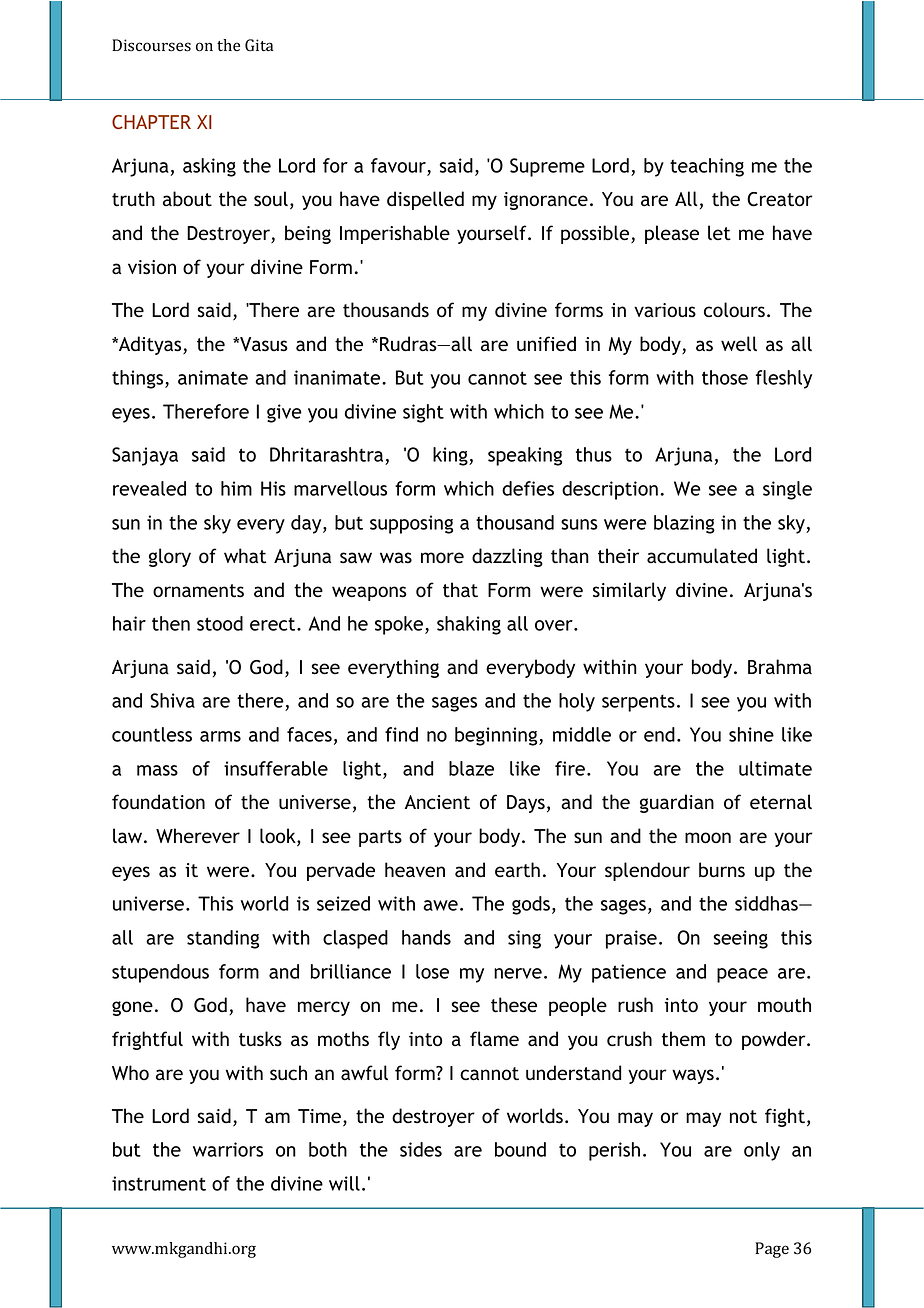 The height and width of the screenshot is (1308, 924). What do you see at coordinates (780, 666) in the screenshot?
I see `Brahma` at bounding box center [780, 666].
